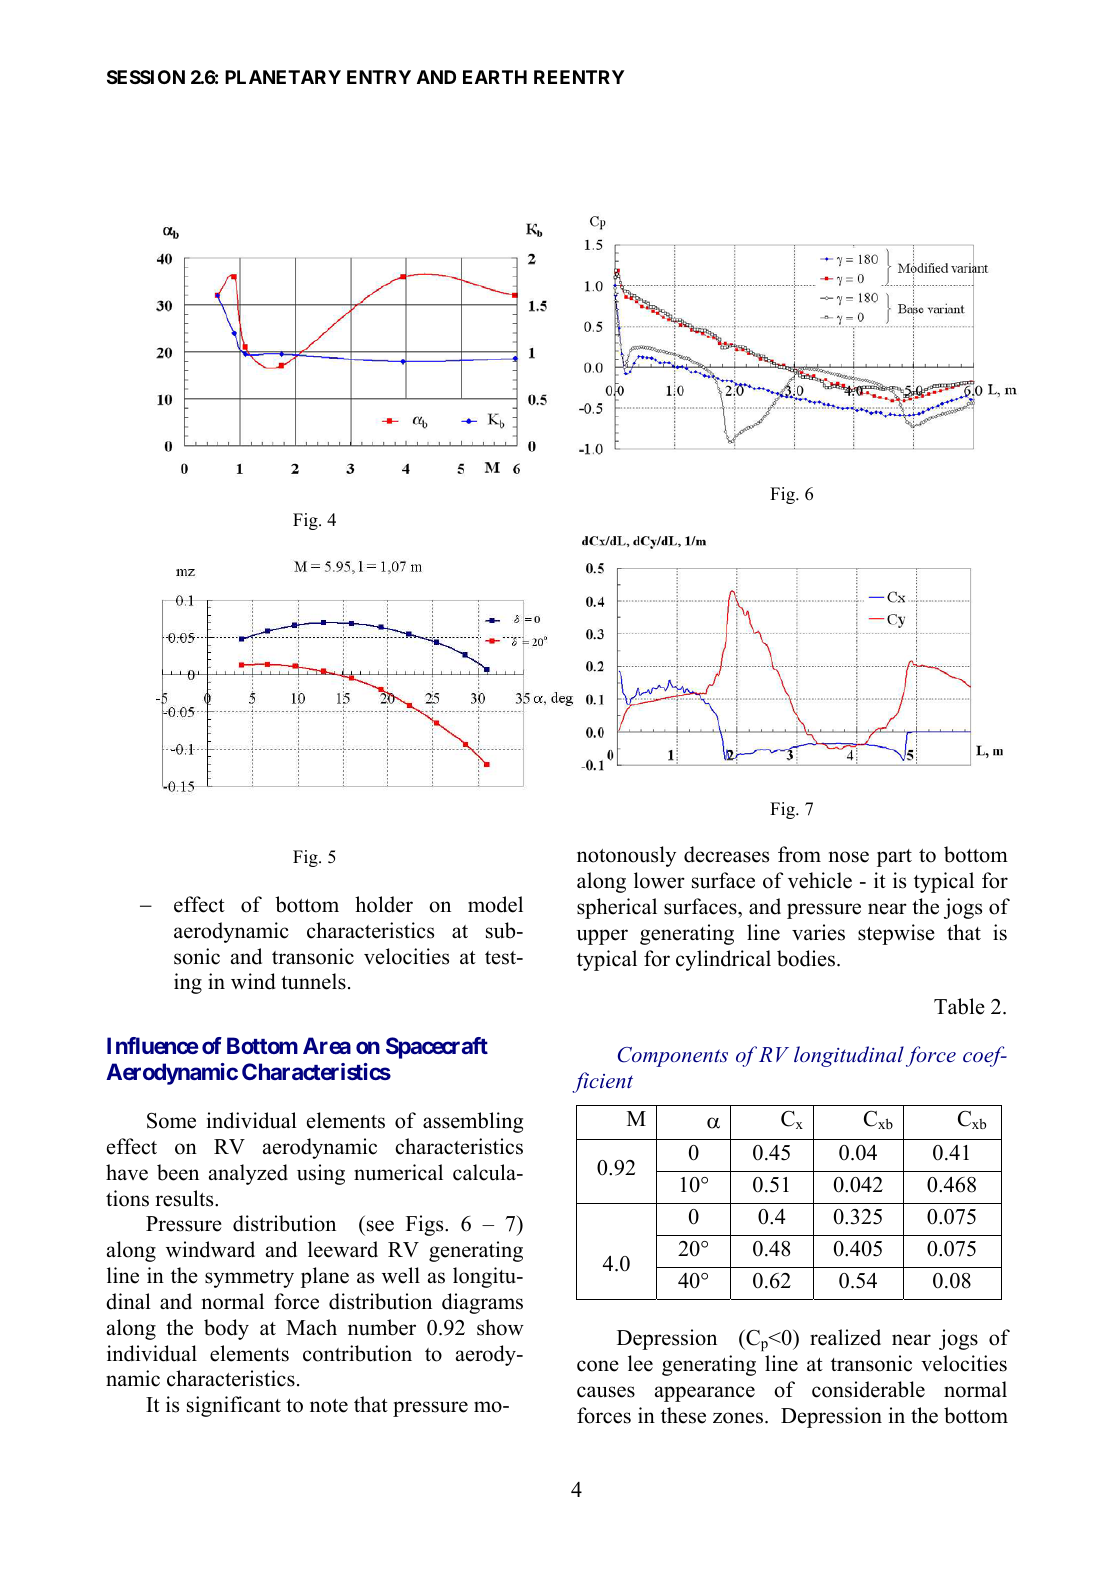  What do you see at coordinates (495, 77) in the page?
I see `EARTH` at bounding box center [495, 77].
